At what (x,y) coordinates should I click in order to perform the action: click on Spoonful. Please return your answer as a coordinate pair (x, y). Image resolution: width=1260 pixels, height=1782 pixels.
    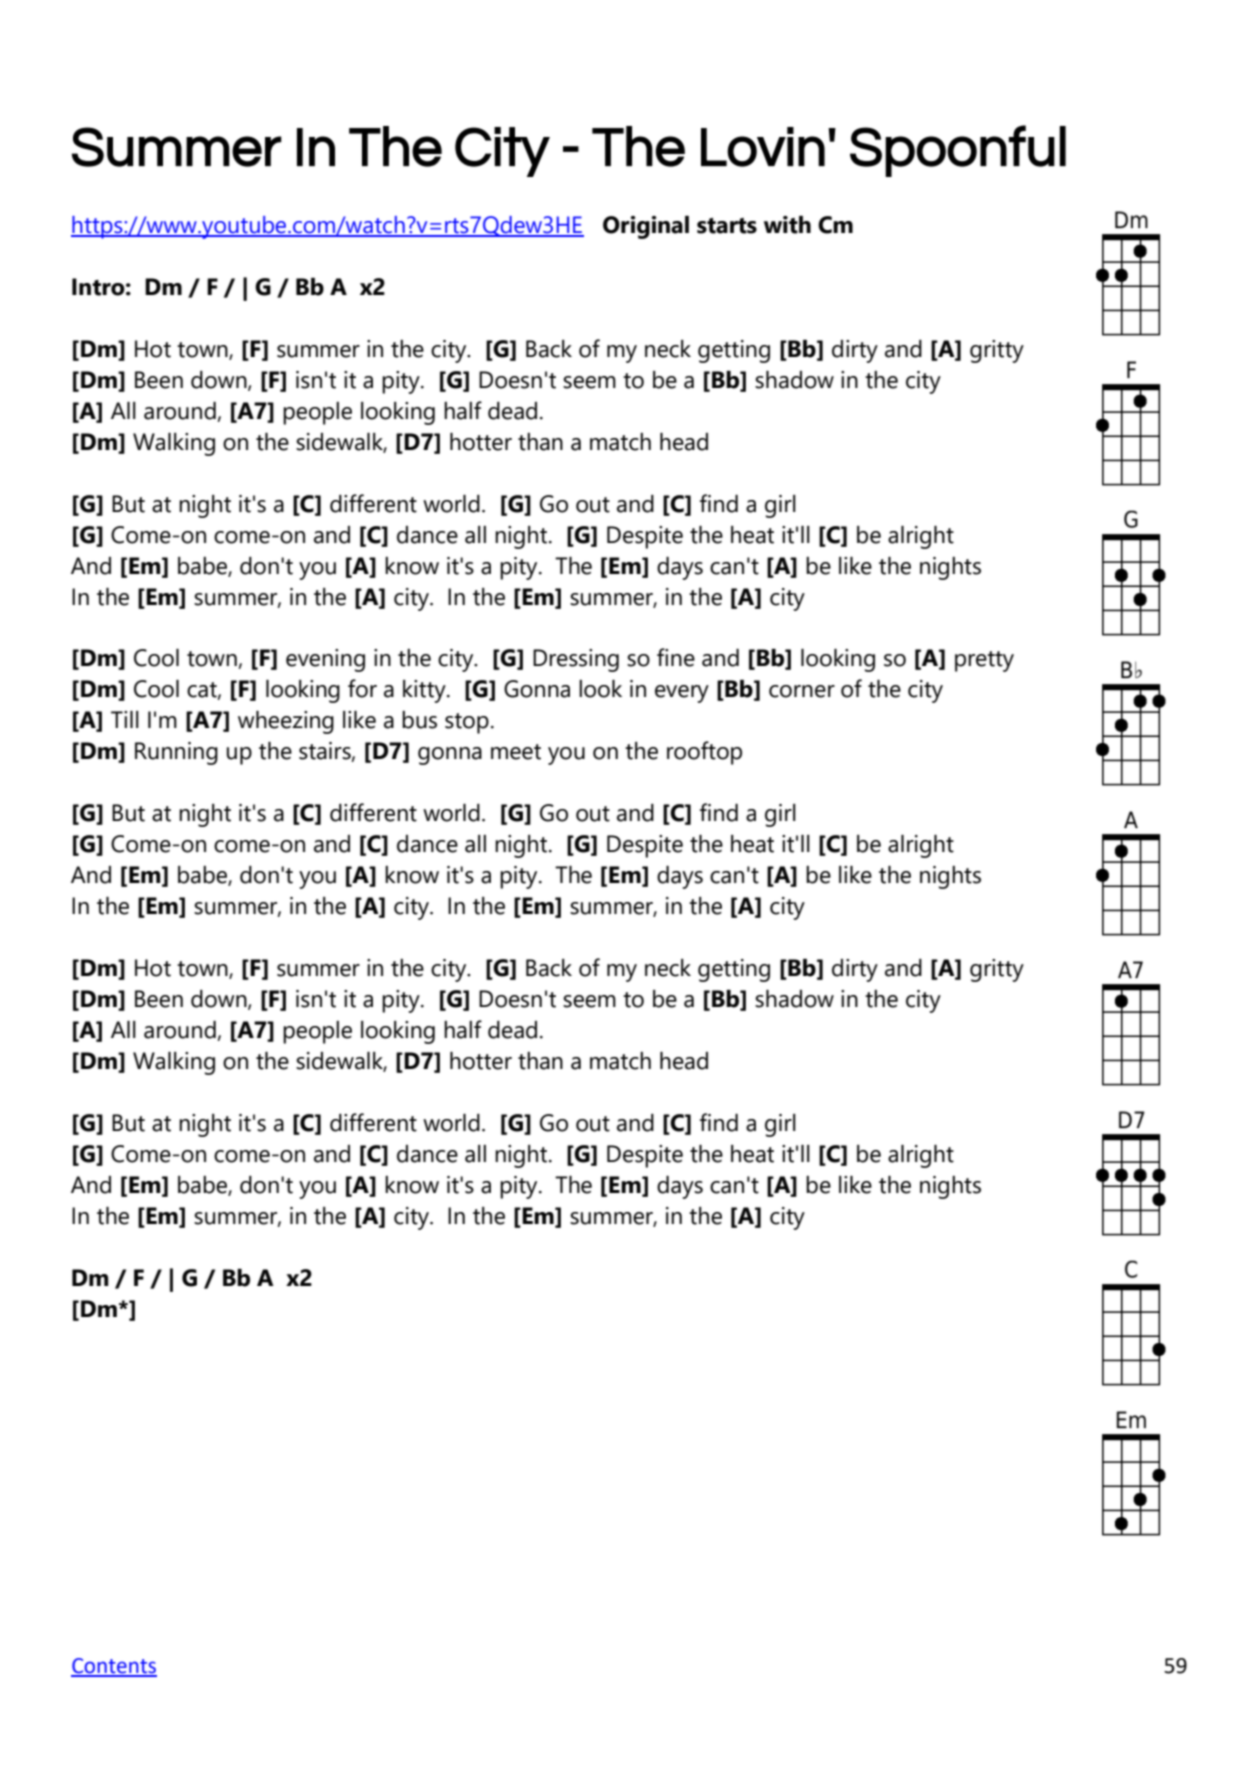
    Looking at the image, I should click on (958, 151).
